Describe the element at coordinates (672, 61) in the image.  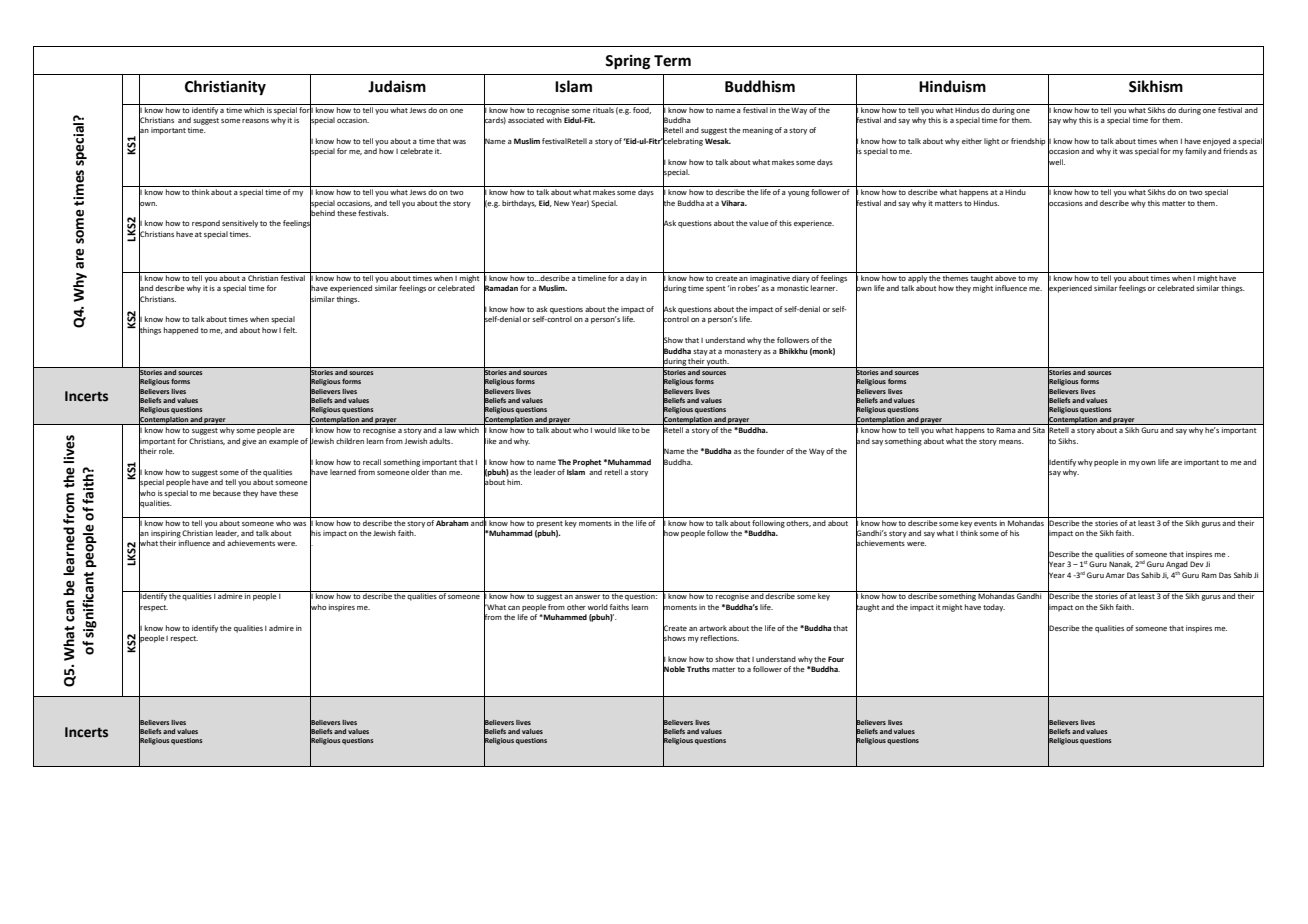
I see `Term` at that location.
